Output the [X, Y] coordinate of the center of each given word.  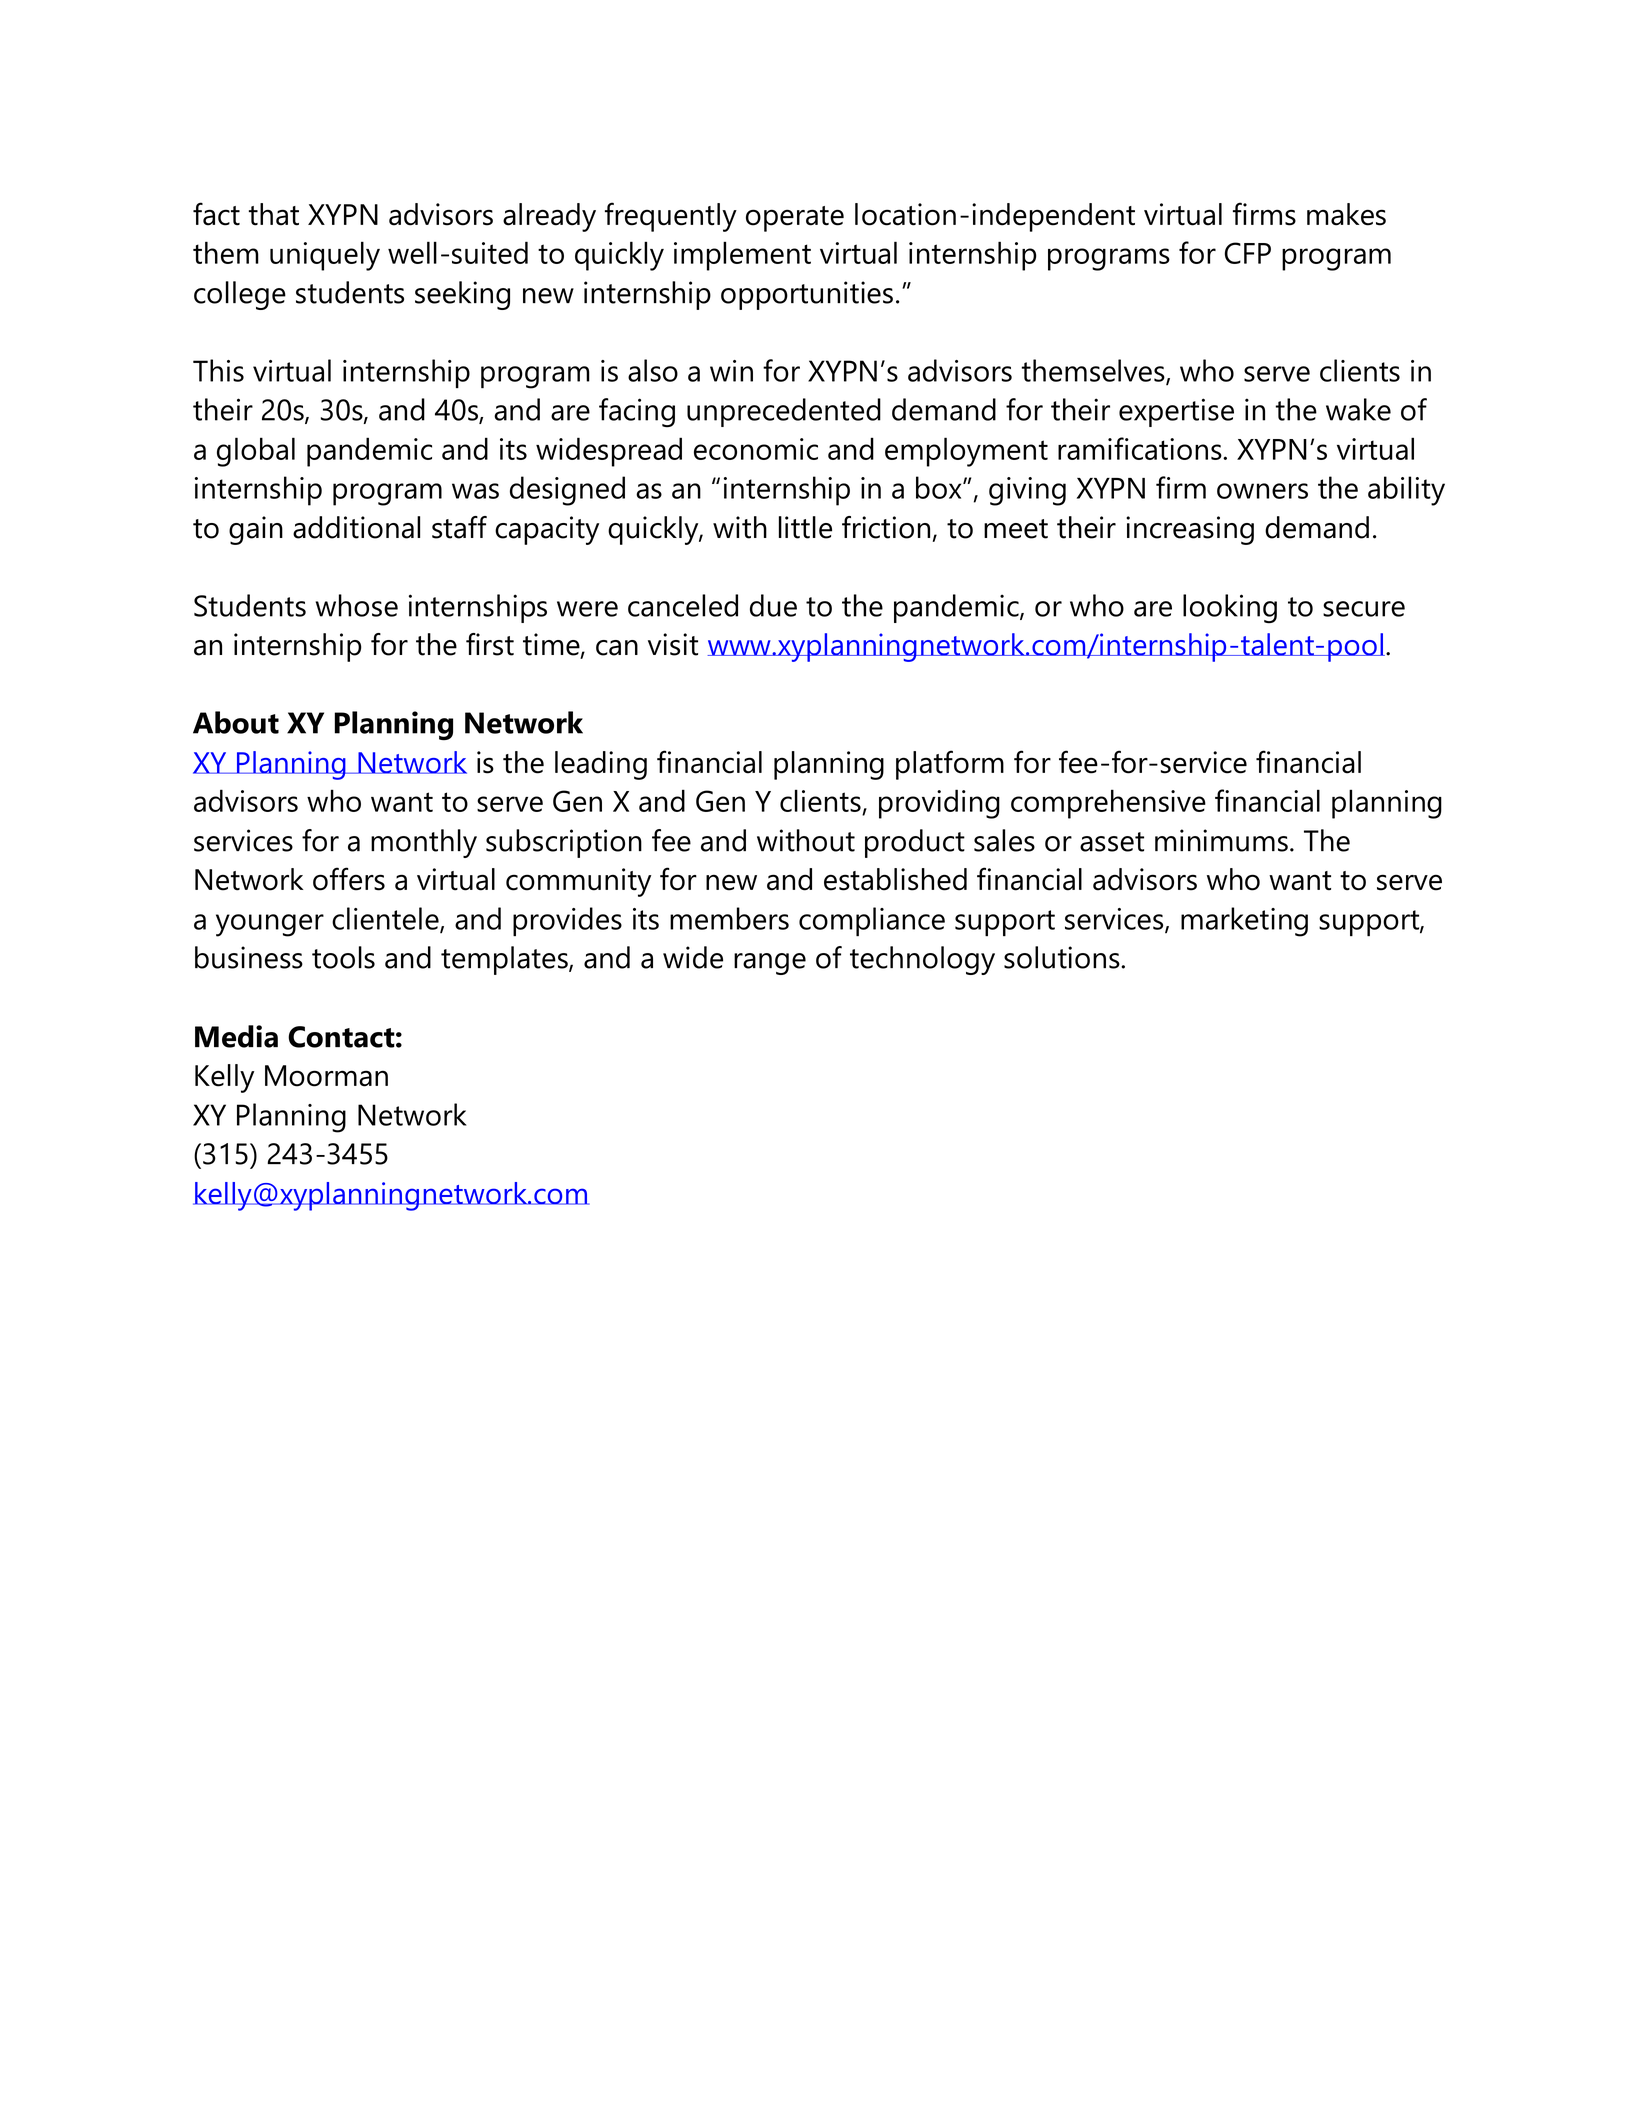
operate [795, 219]
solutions [1063, 957]
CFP [1248, 253]
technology [922, 960]
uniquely [325, 256]
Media [236, 1036]
